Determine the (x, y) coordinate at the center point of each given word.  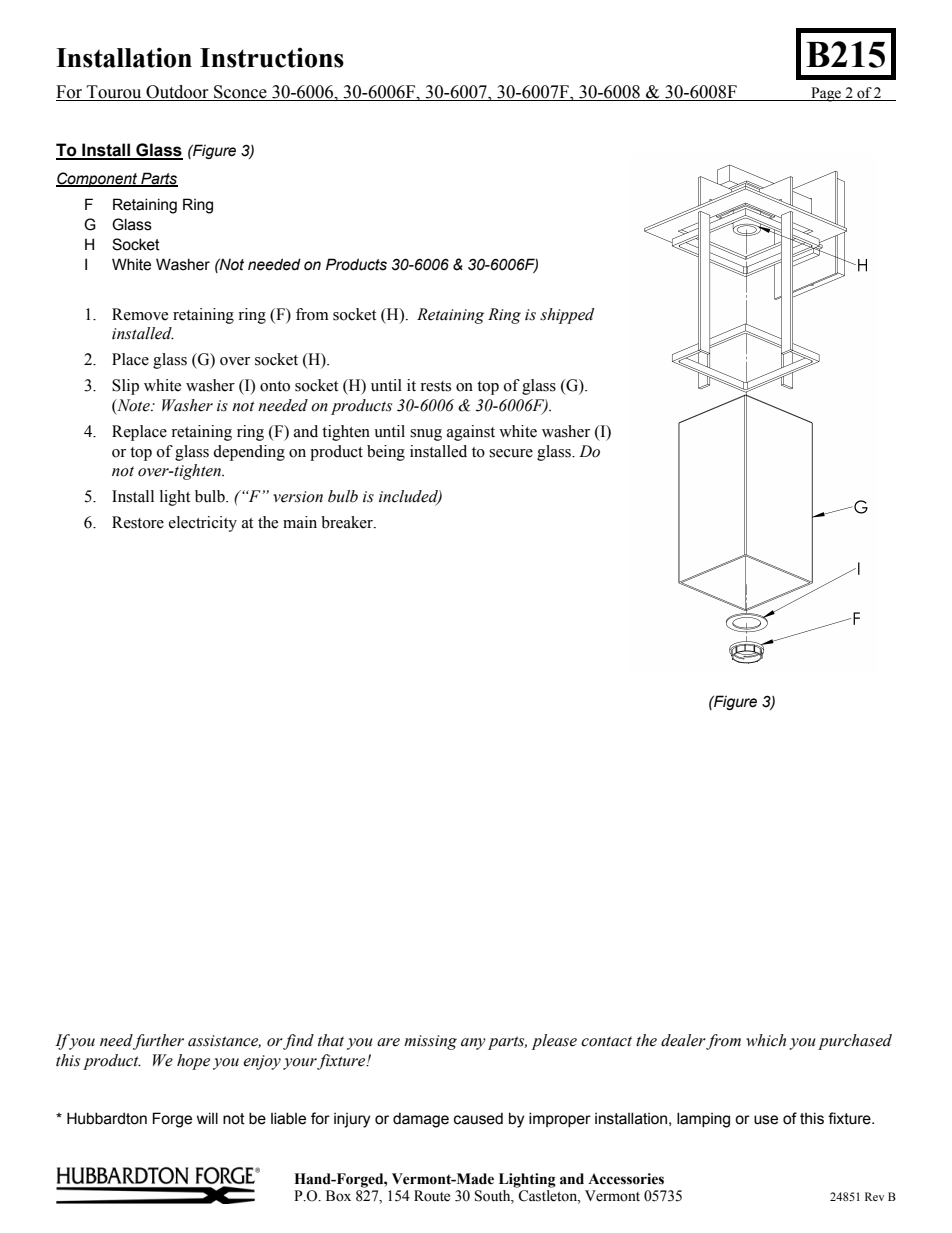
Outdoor (177, 92)
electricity (203, 524)
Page (826, 94)
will (207, 1118)
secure (511, 453)
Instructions (272, 58)
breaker (348, 522)
